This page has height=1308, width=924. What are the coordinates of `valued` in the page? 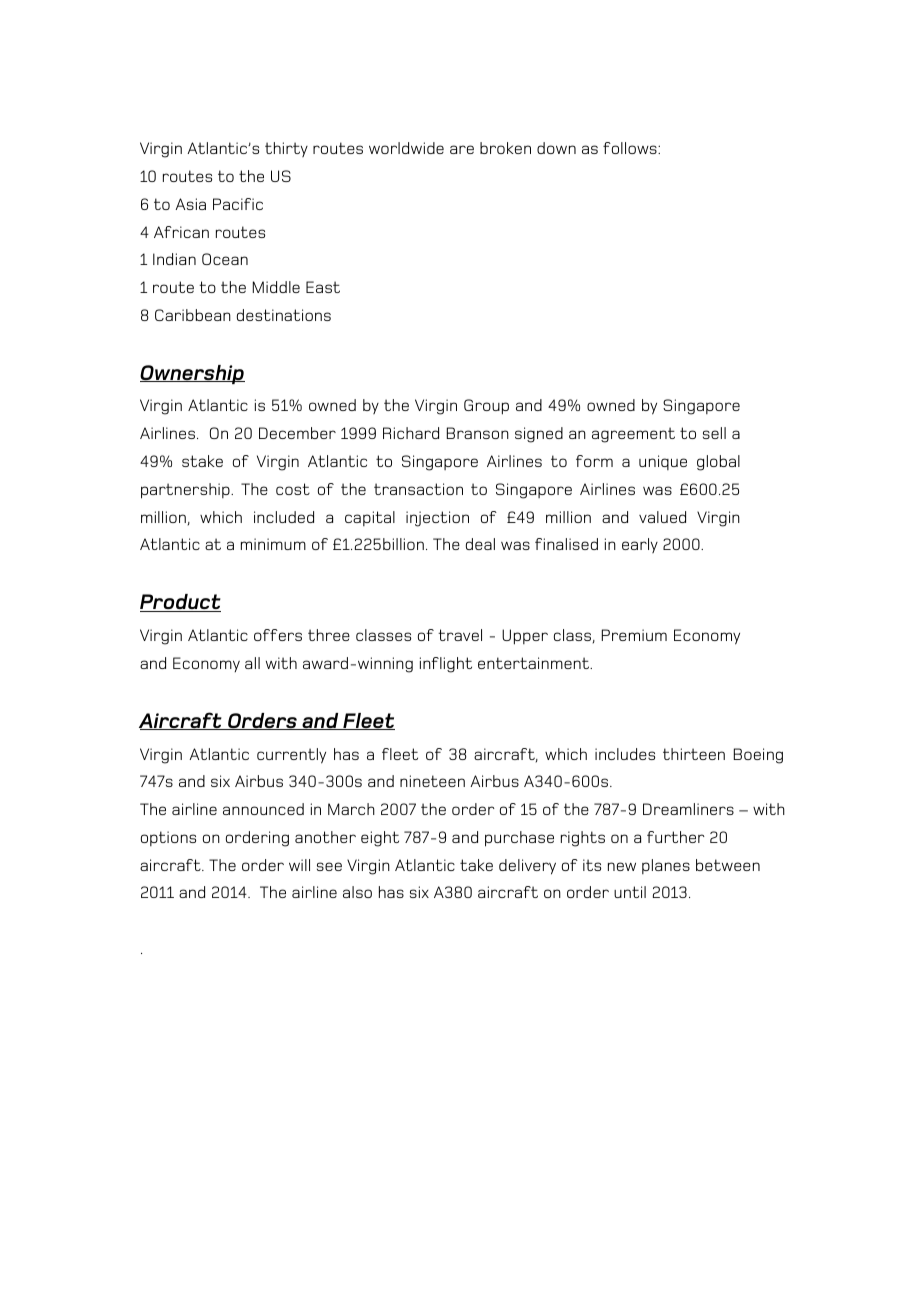 It's located at (662, 517).
